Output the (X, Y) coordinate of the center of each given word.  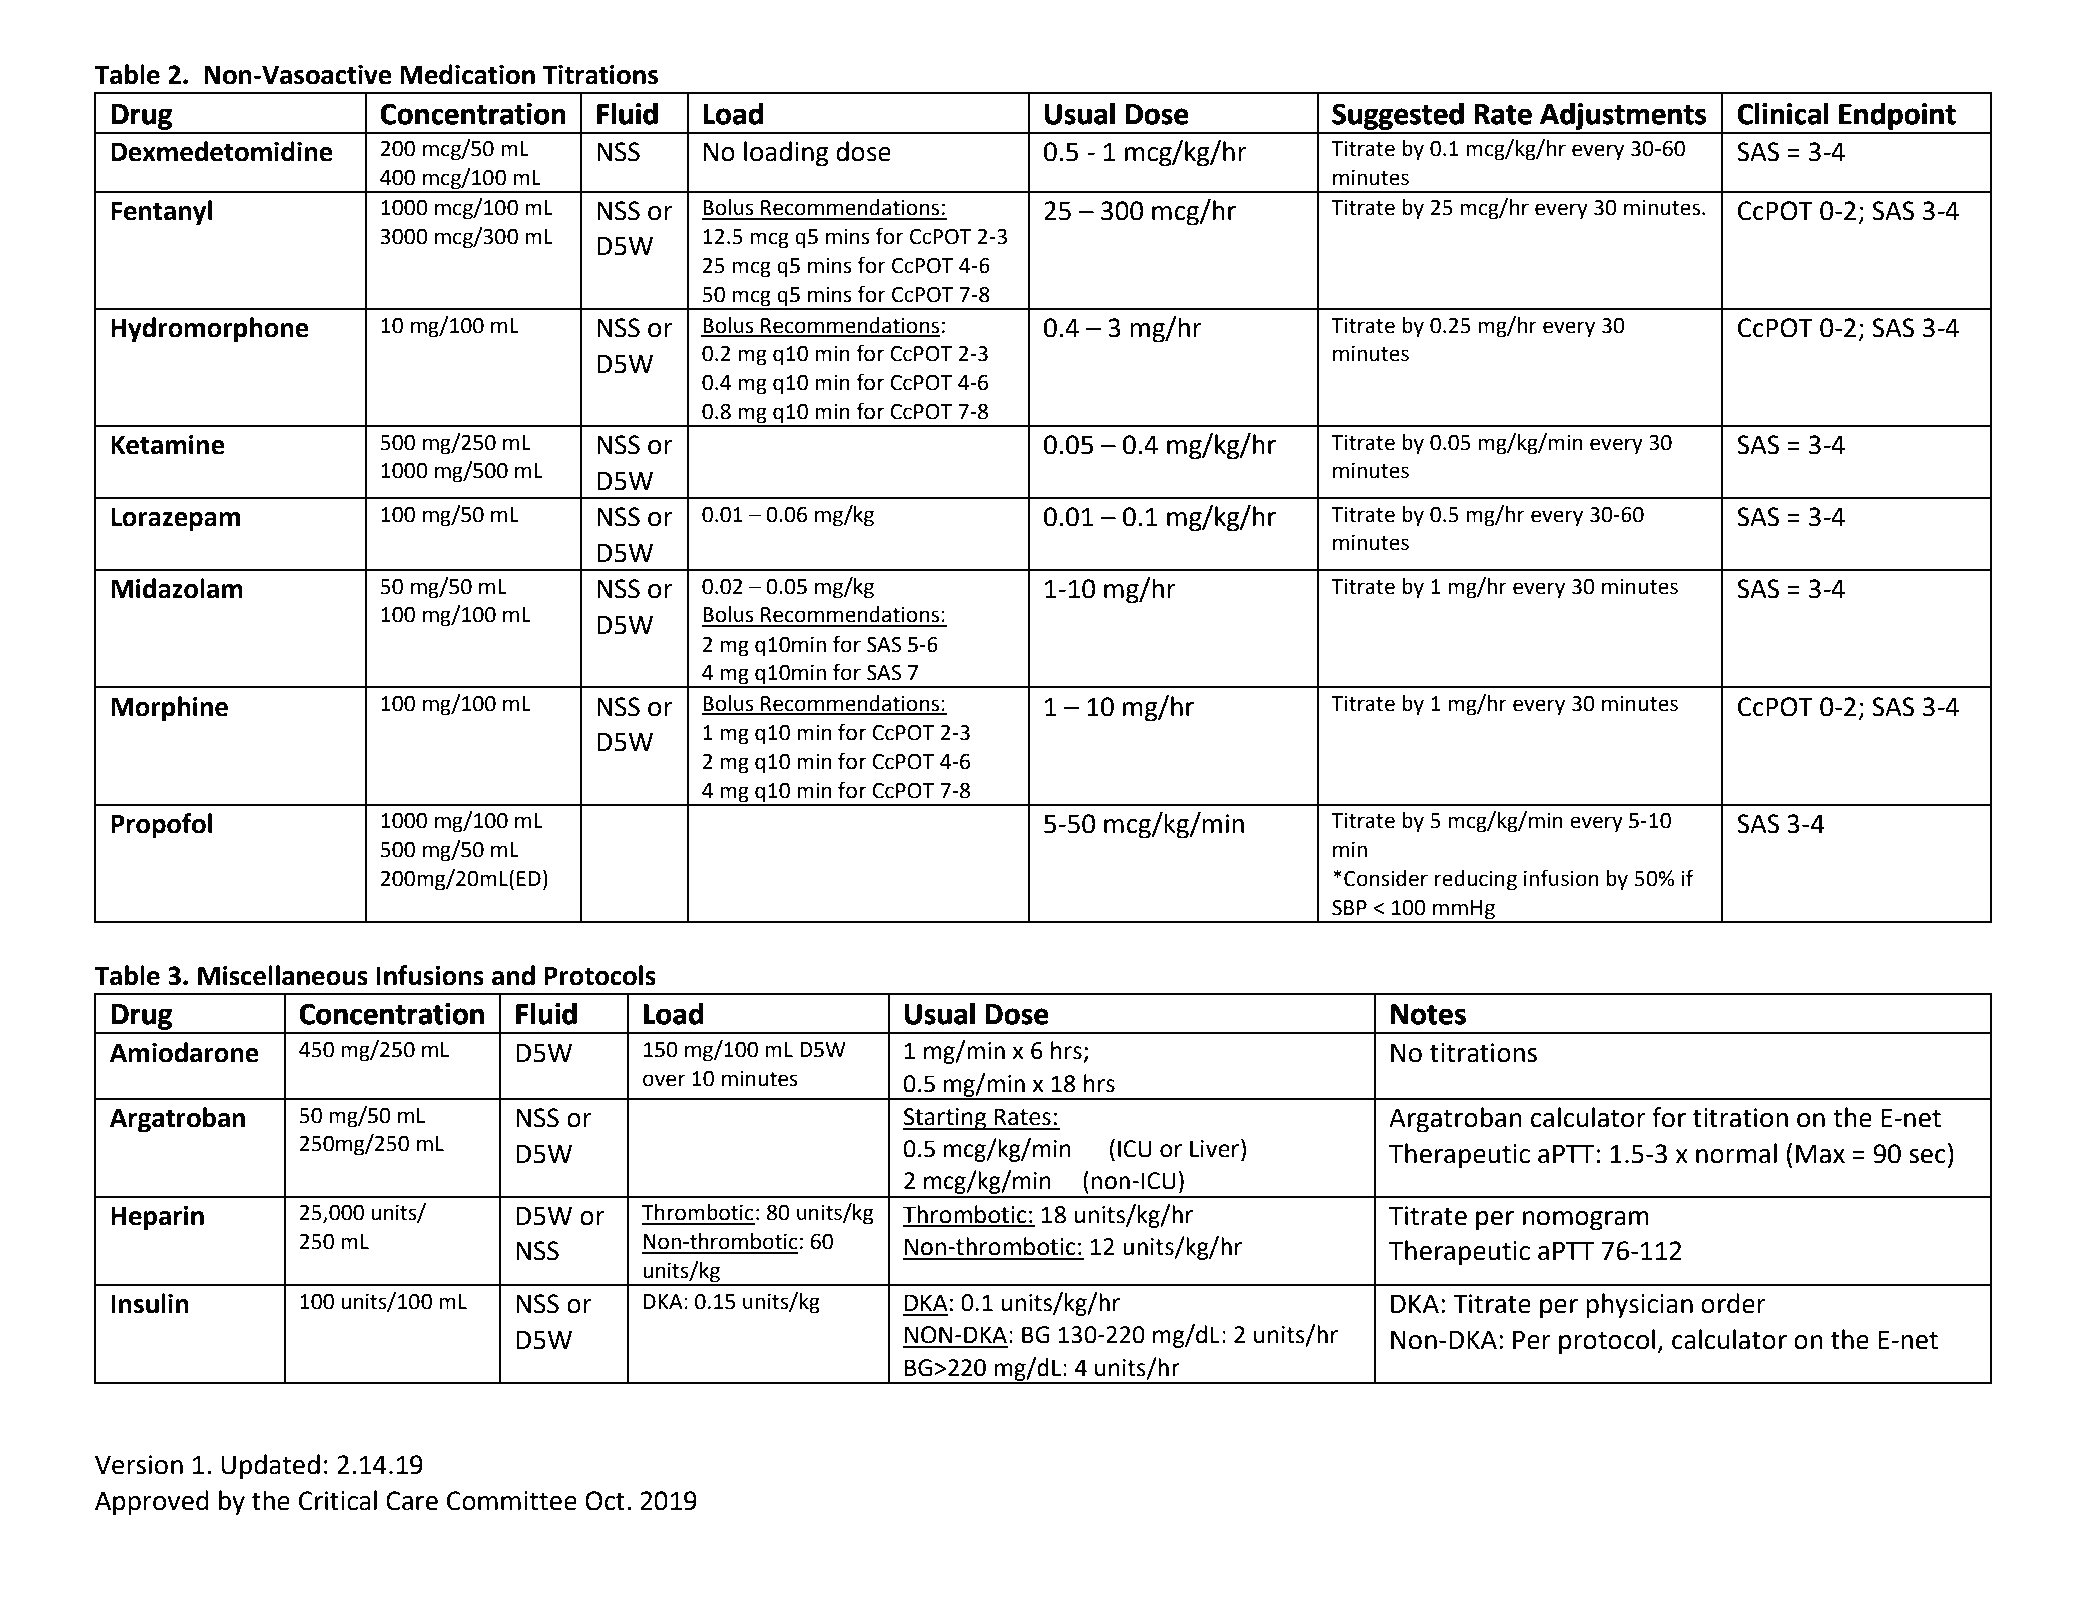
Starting (946, 1119)
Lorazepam (175, 520)
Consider (1386, 878)
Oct (605, 1501)
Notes (1428, 1014)
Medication (467, 74)
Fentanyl (161, 213)
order (1733, 1303)
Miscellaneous (283, 975)
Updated (270, 1467)
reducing (1476, 880)
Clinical (1783, 114)
